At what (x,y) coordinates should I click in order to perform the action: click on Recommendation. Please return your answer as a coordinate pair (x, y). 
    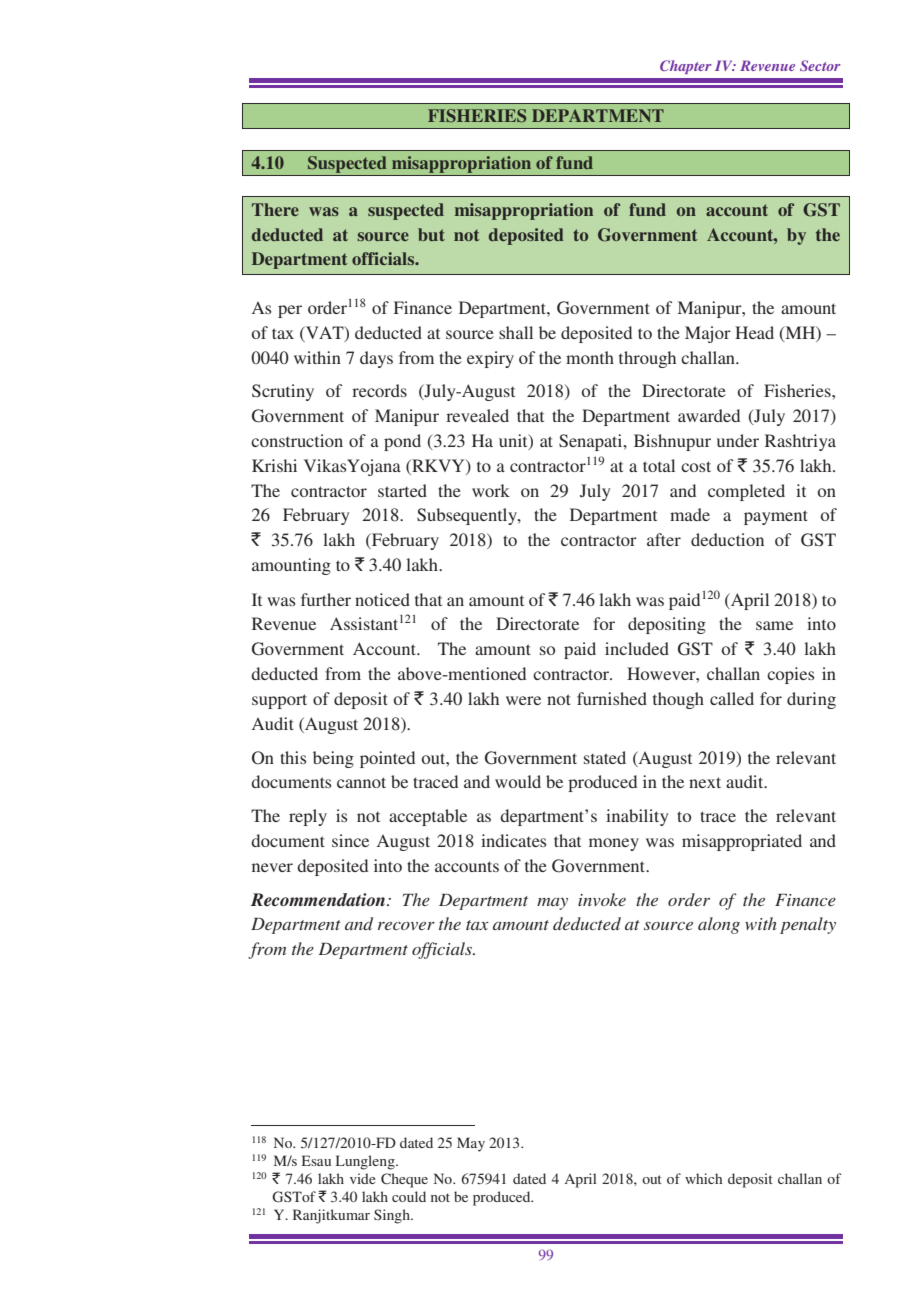
    Looking at the image, I should click on (318, 899).
